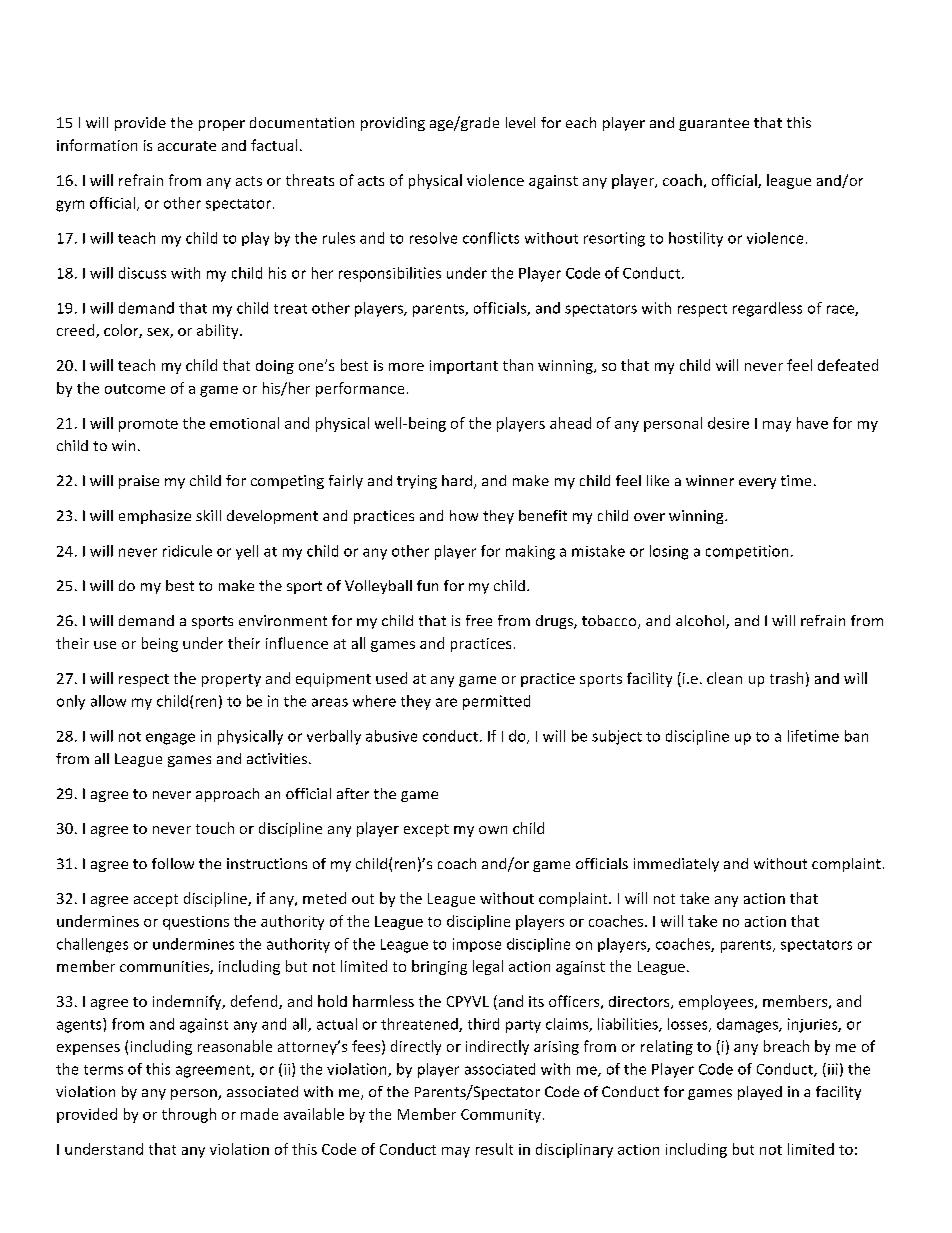  Describe the element at coordinates (187, 146) in the page. I see `accurate` at that location.
